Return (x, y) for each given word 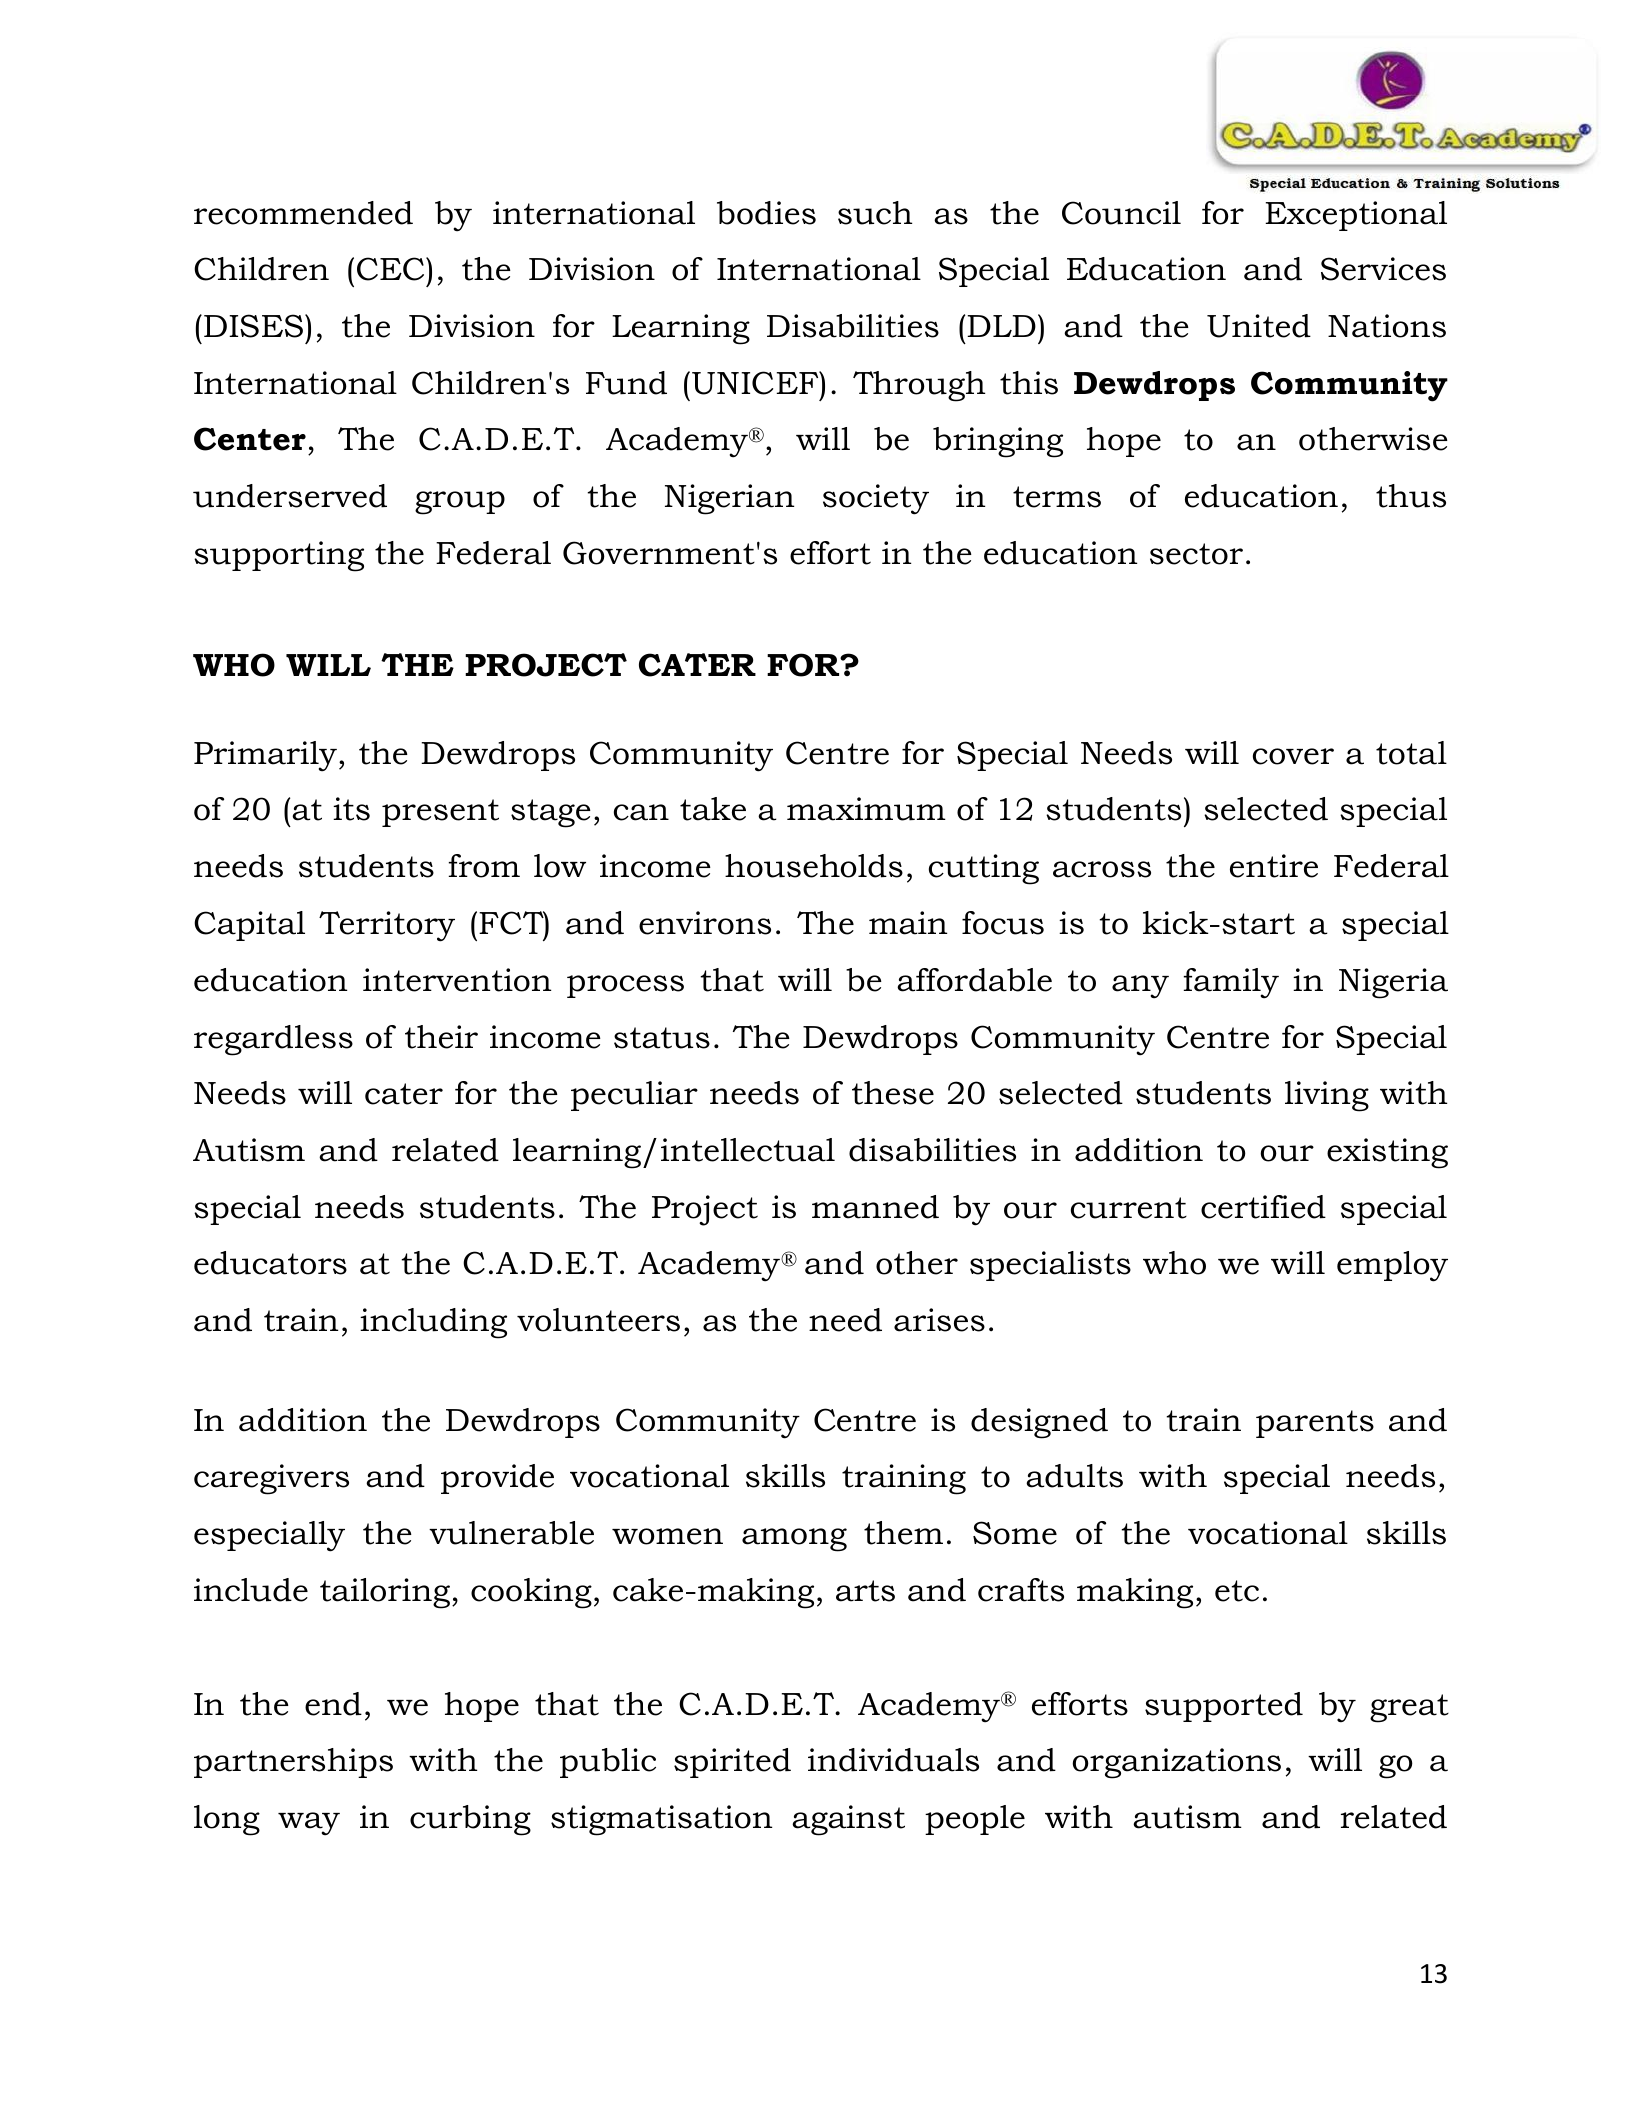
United (1259, 326)
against (848, 1820)
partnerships (293, 1763)
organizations (1176, 1763)
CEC (392, 269)
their (441, 1037)
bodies (766, 213)
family (1231, 983)
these (893, 1093)
